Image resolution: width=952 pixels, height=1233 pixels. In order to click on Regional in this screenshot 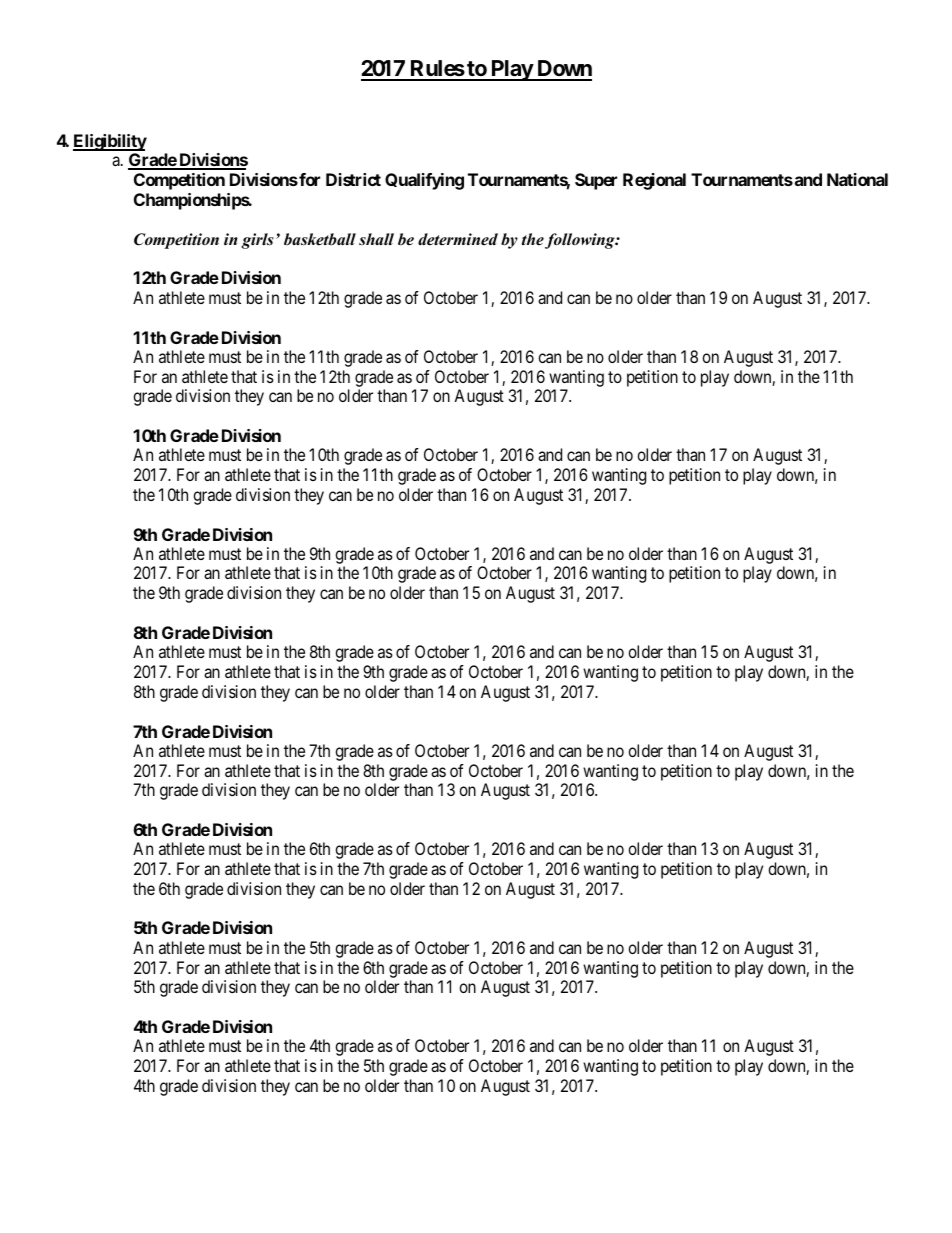, I will do `click(654, 181)`.
